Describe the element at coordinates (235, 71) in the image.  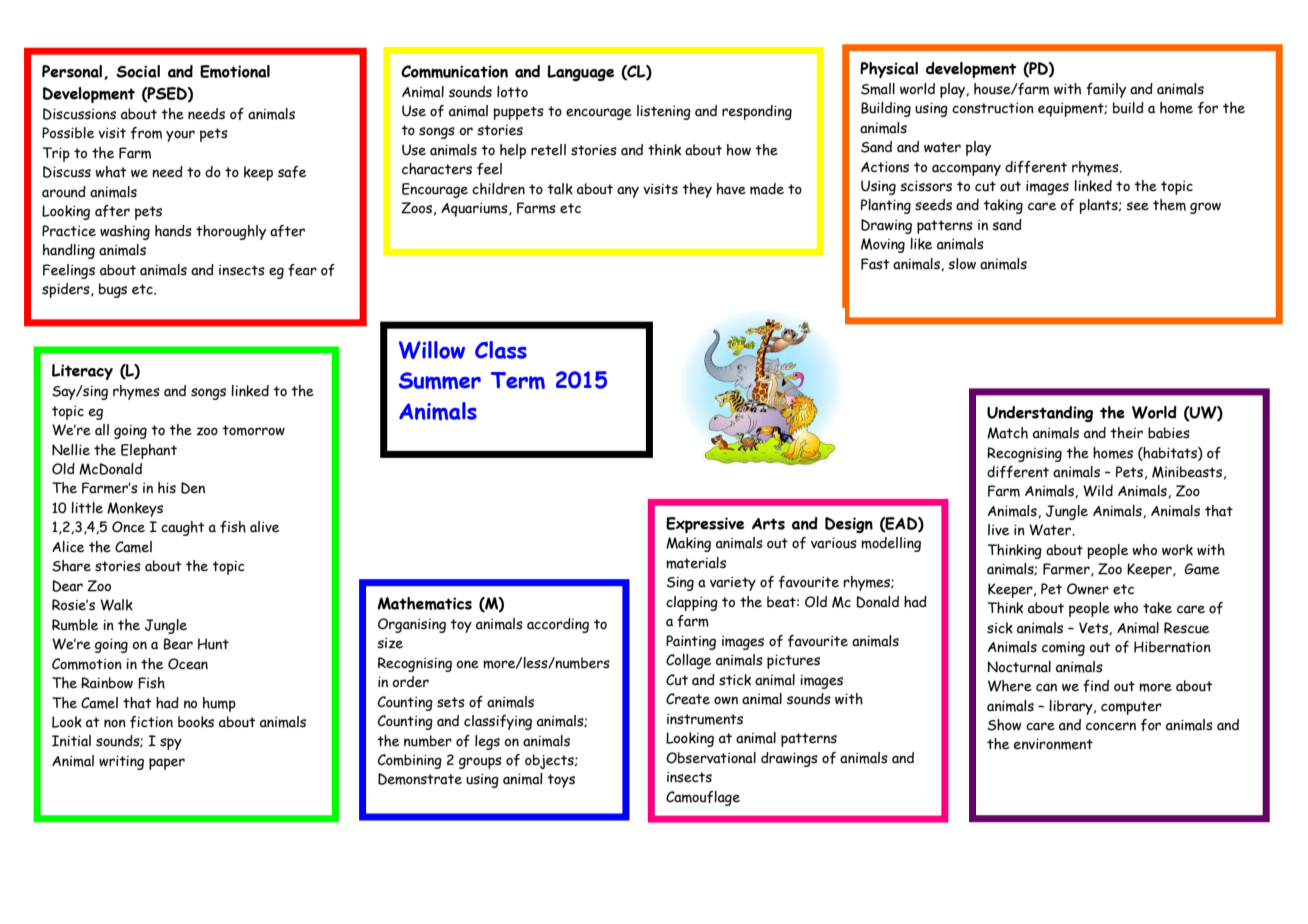
I see `Emotional` at that location.
